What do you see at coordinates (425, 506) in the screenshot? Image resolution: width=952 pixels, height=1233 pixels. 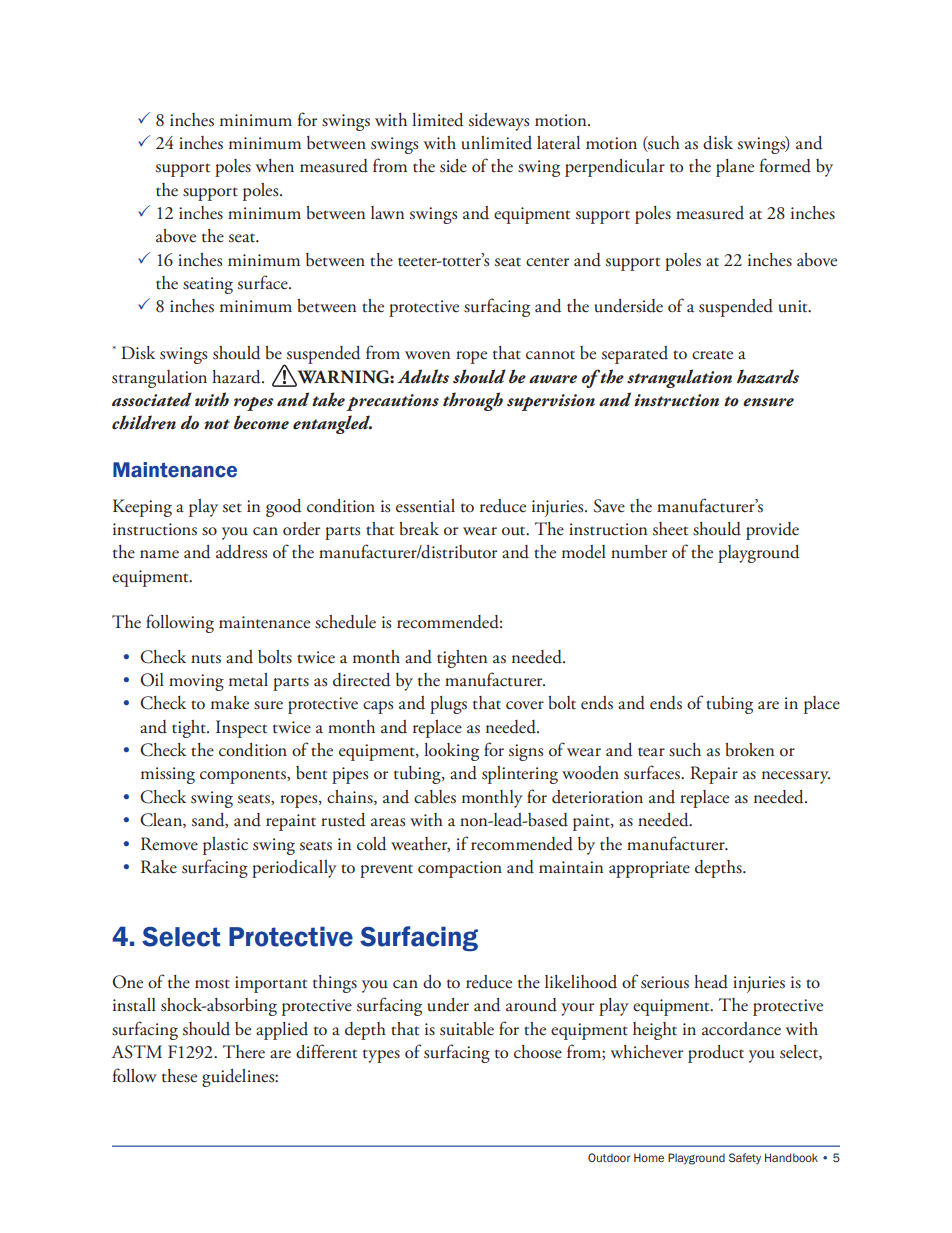 I see `essential` at bounding box center [425, 506].
